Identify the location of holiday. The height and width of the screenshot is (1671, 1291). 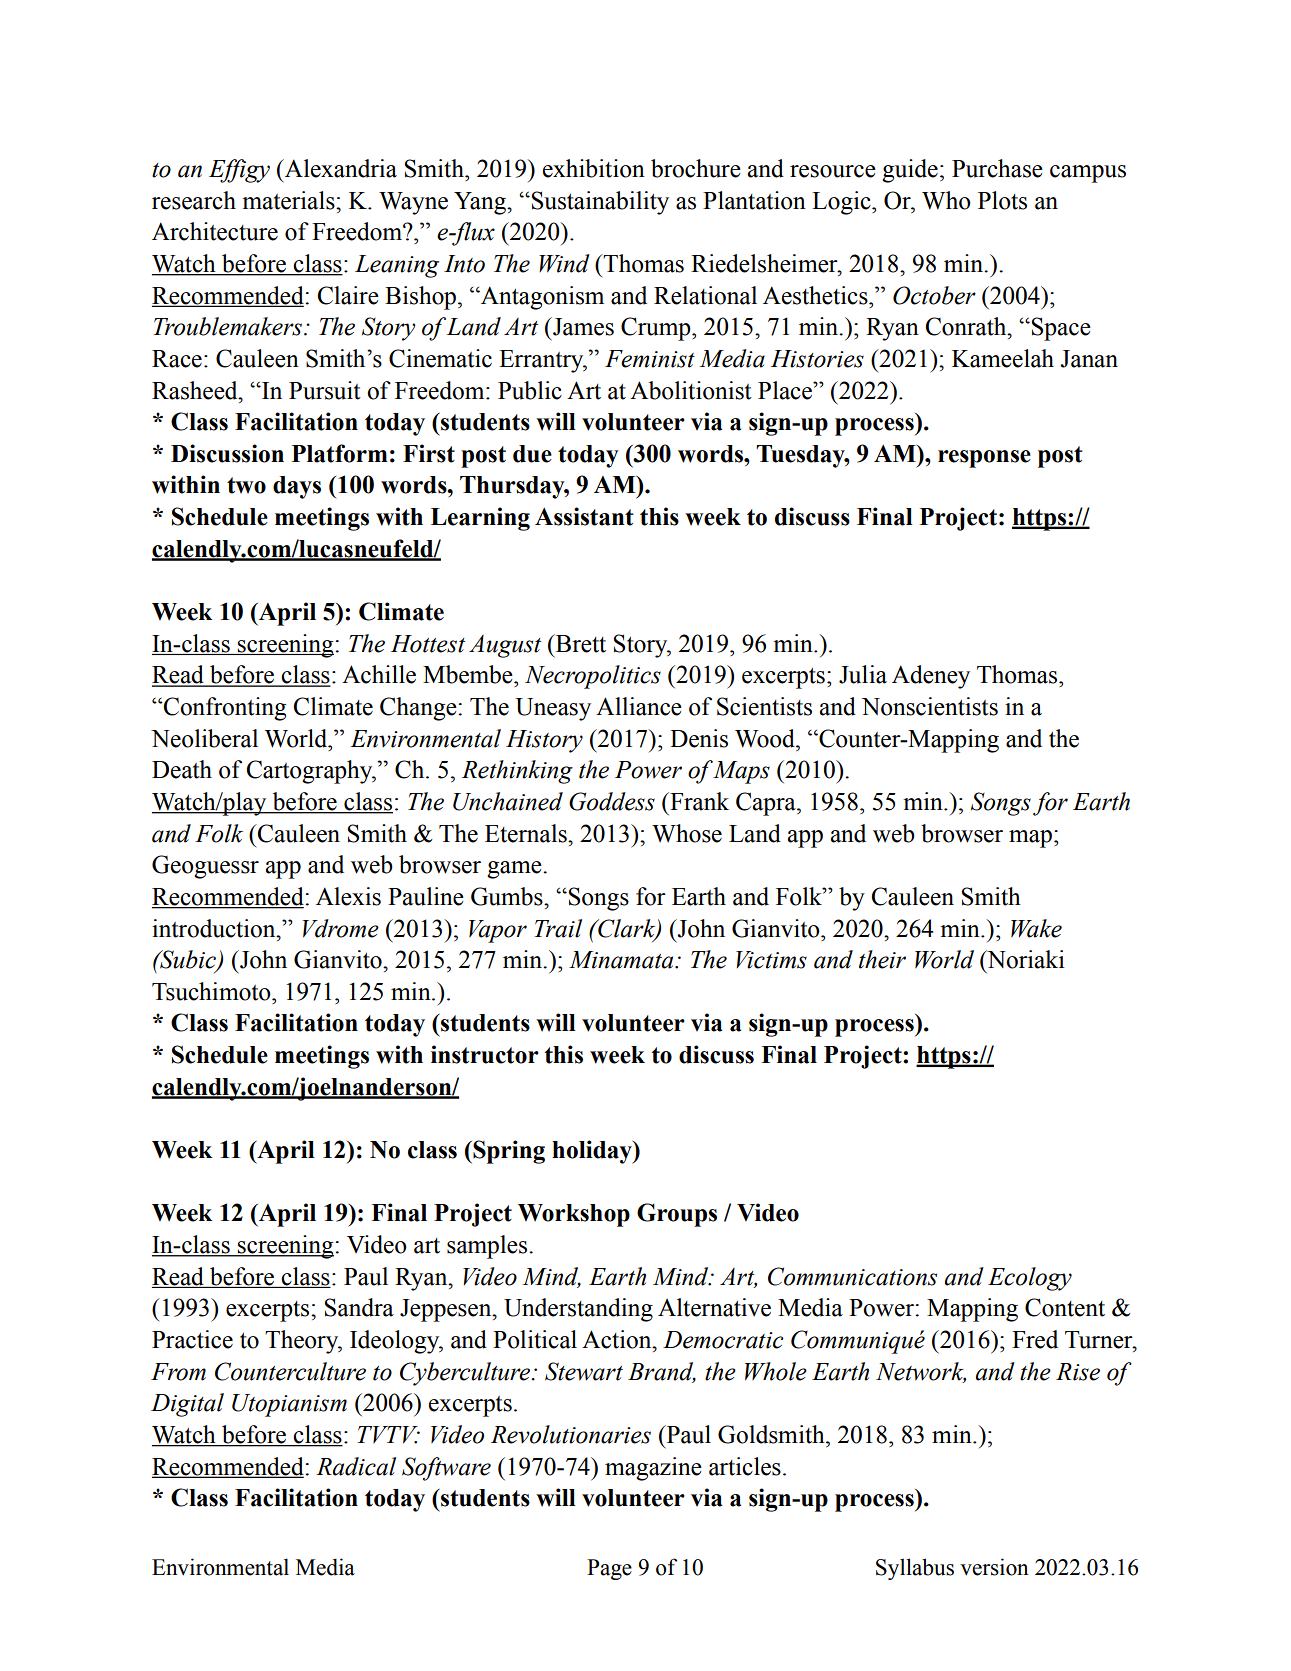
(593, 1152).
